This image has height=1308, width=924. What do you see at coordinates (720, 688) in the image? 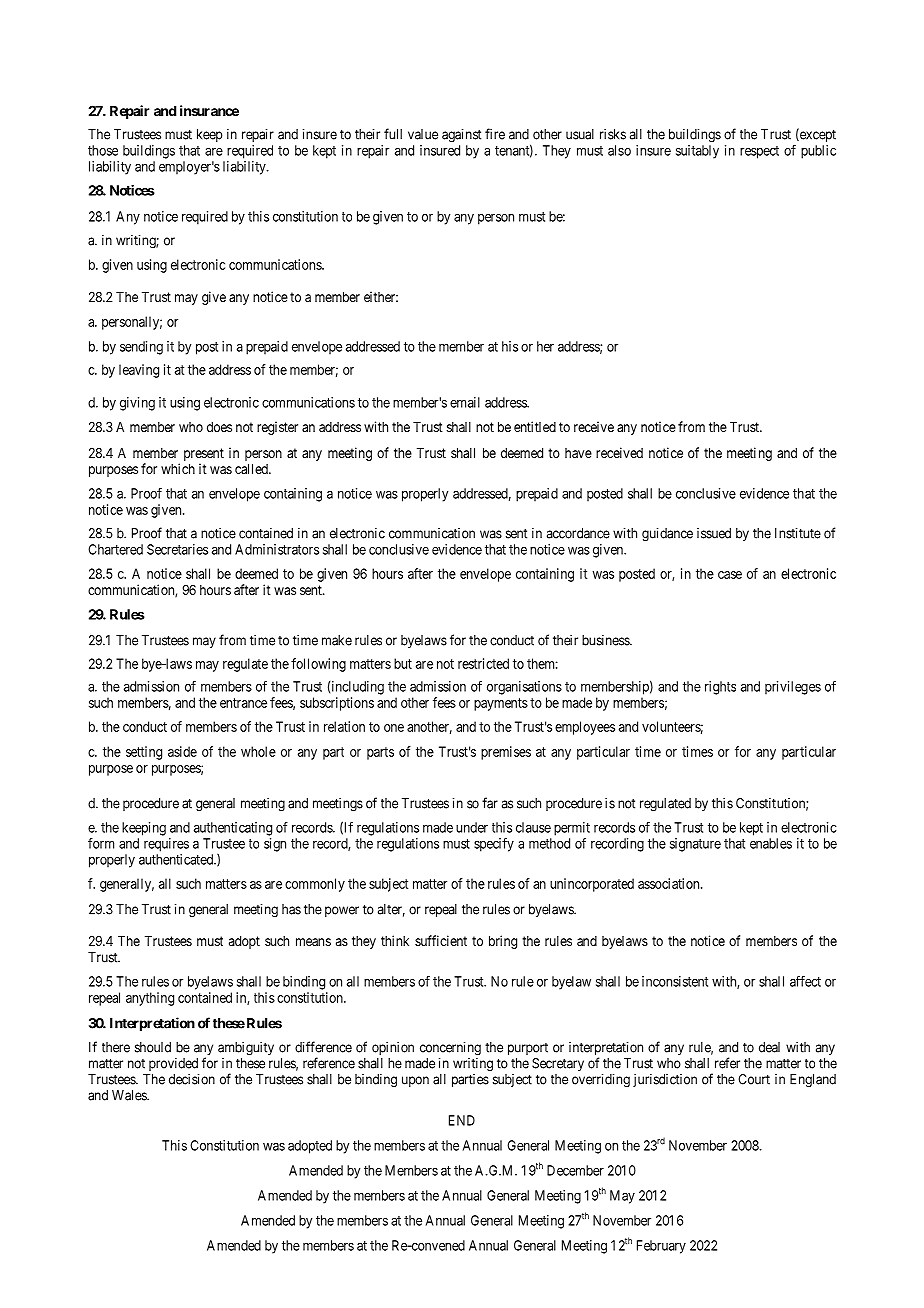
I see `rights` at bounding box center [720, 688].
